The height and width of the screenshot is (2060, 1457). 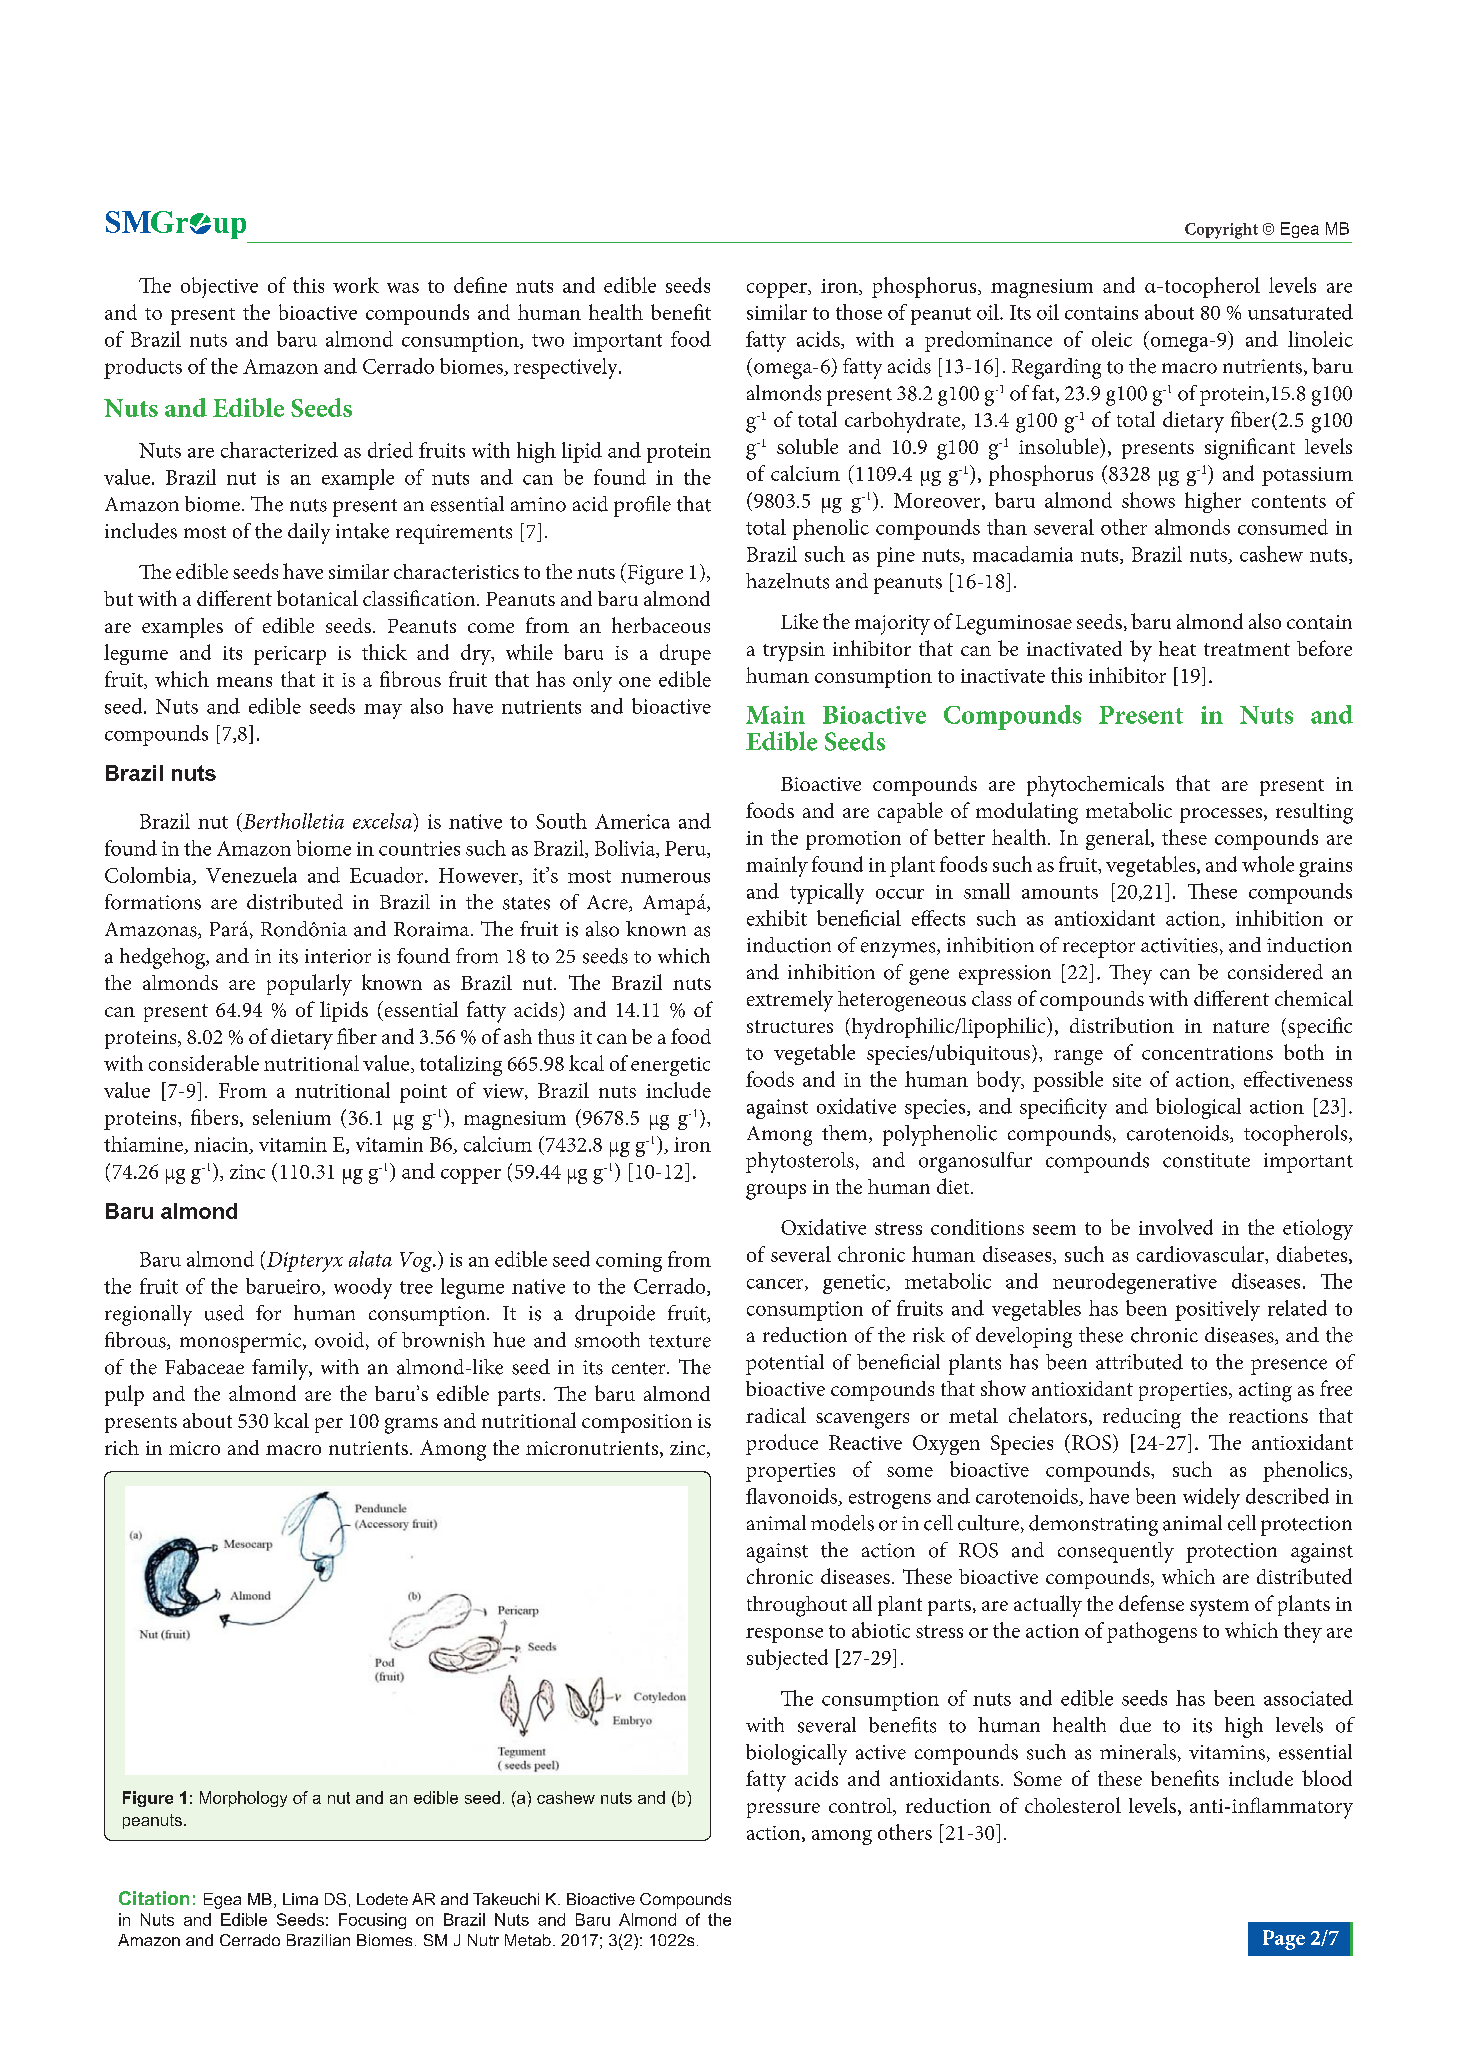 What do you see at coordinates (1284, 1940) in the screenshot?
I see `Page` at bounding box center [1284, 1940].
